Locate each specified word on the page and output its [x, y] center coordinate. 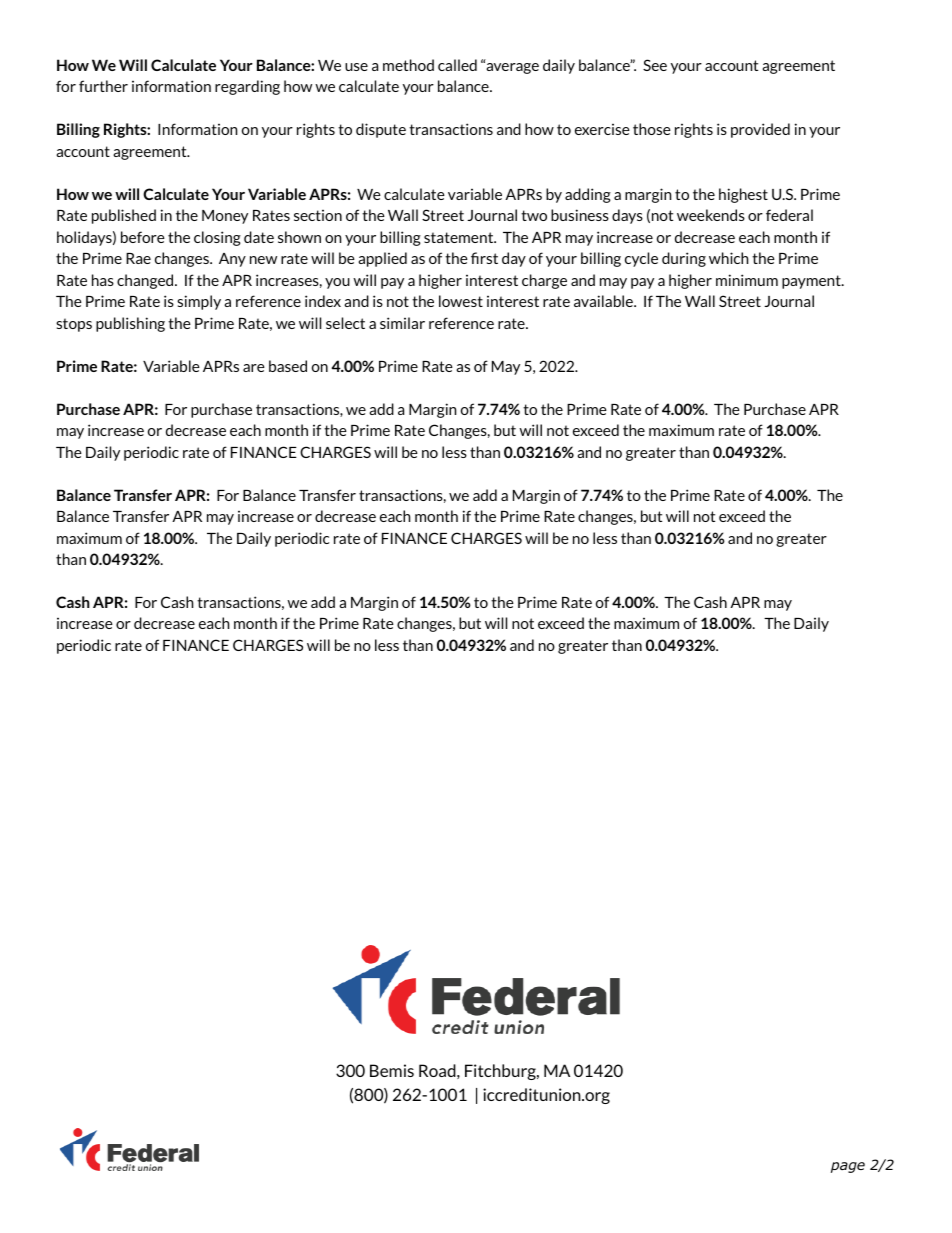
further [103, 86]
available [604, 301]
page [848, 1167]
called [457, 65]
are [254, 368]
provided [760, 130]
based [288, 366]
